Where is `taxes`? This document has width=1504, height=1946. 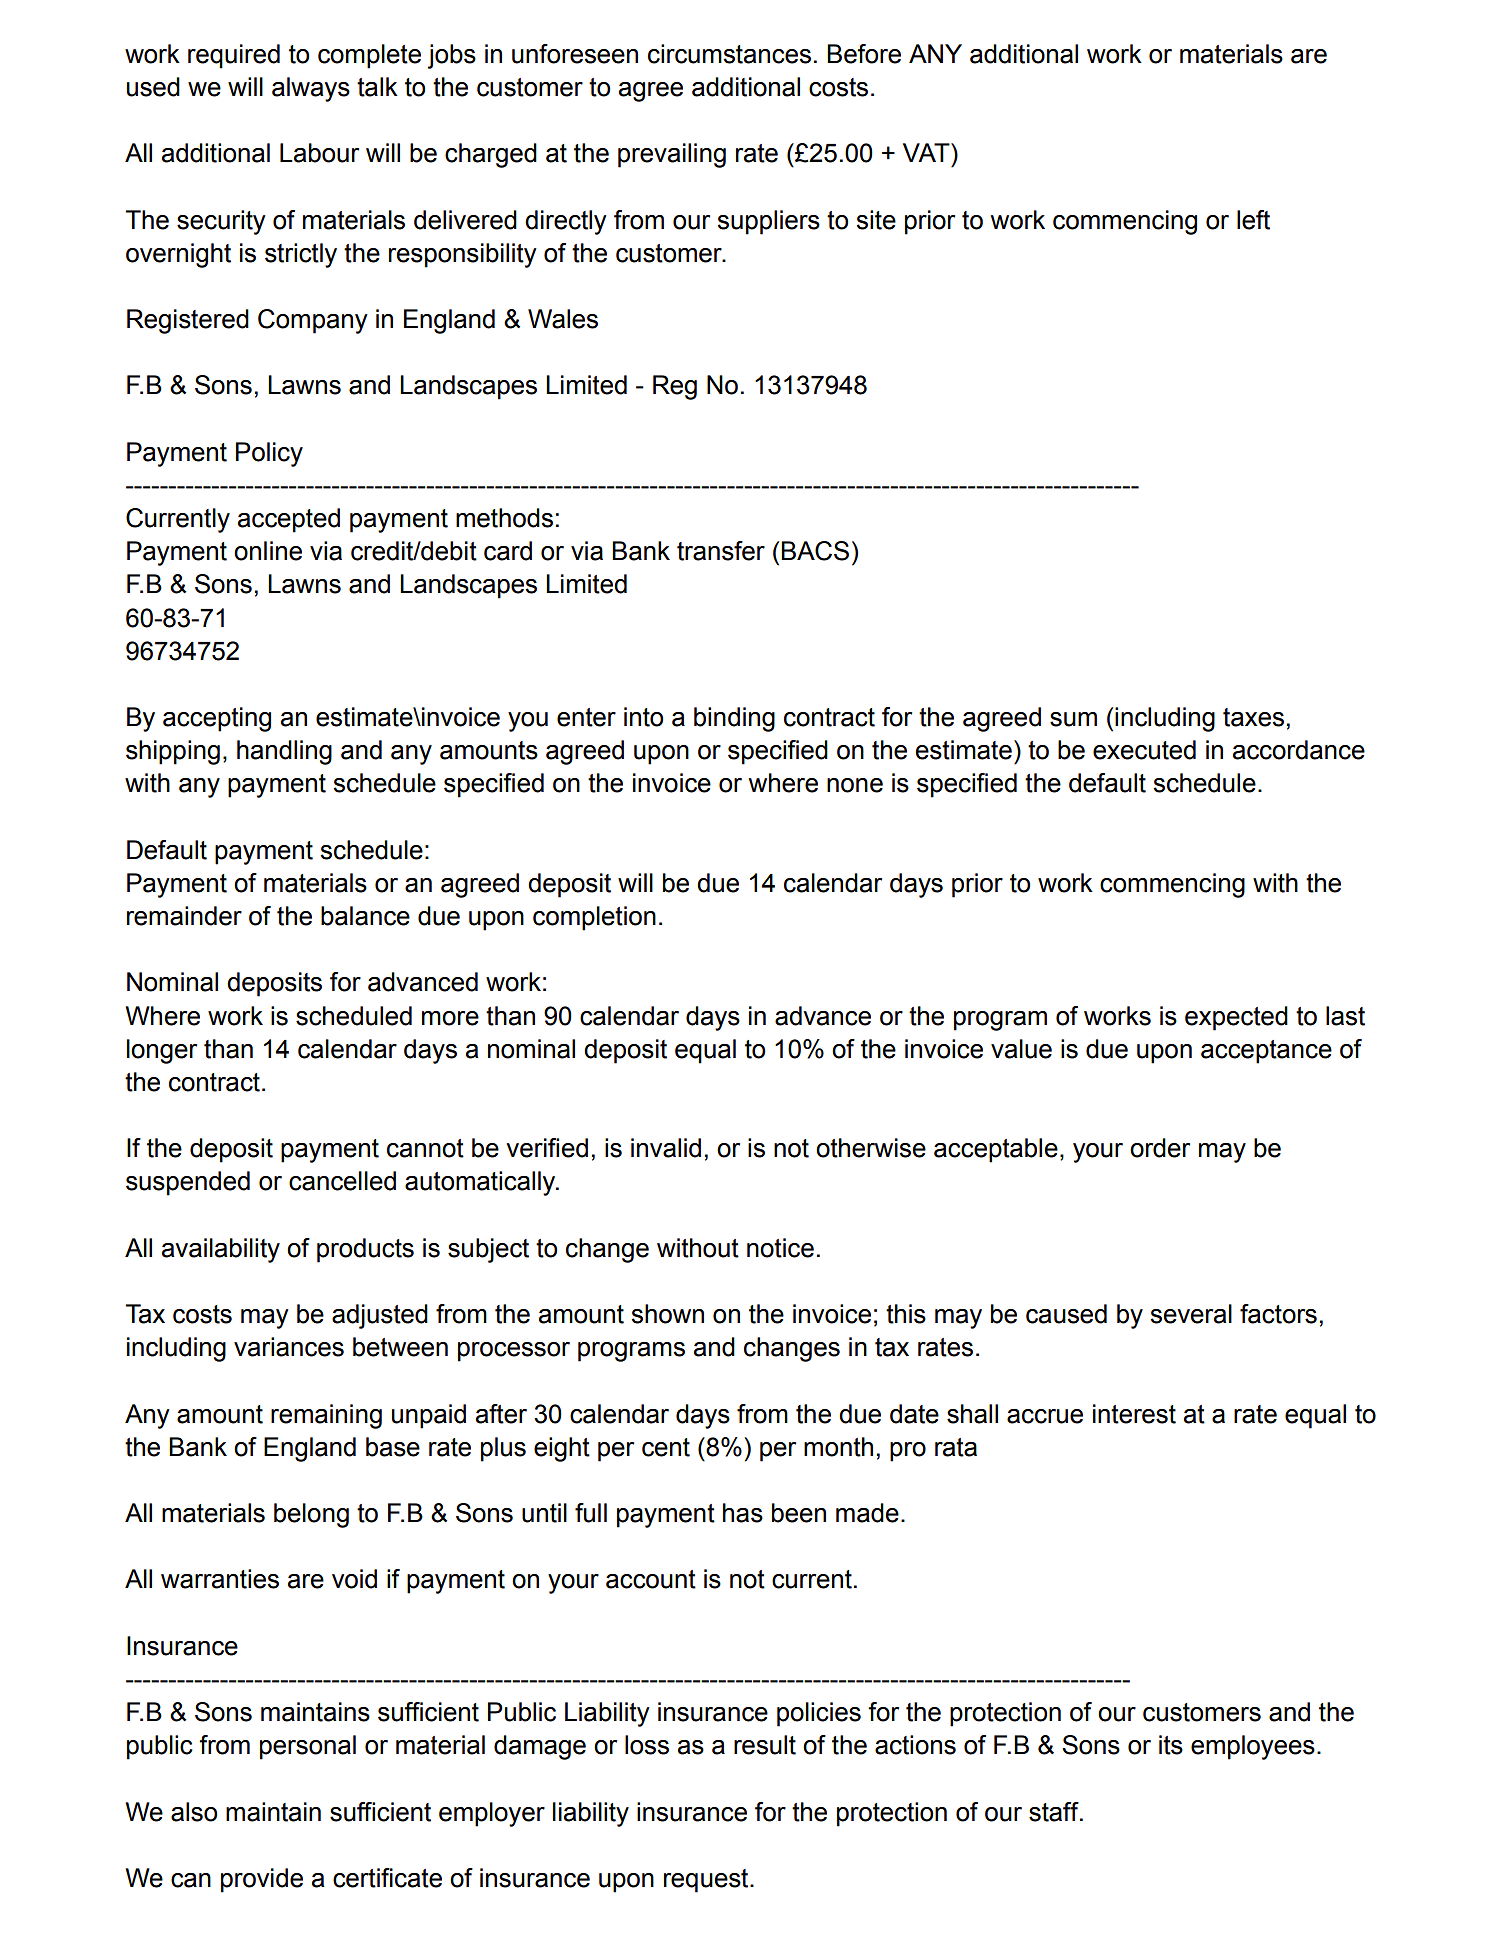 taxes is located at coordinates (1253, 717).
